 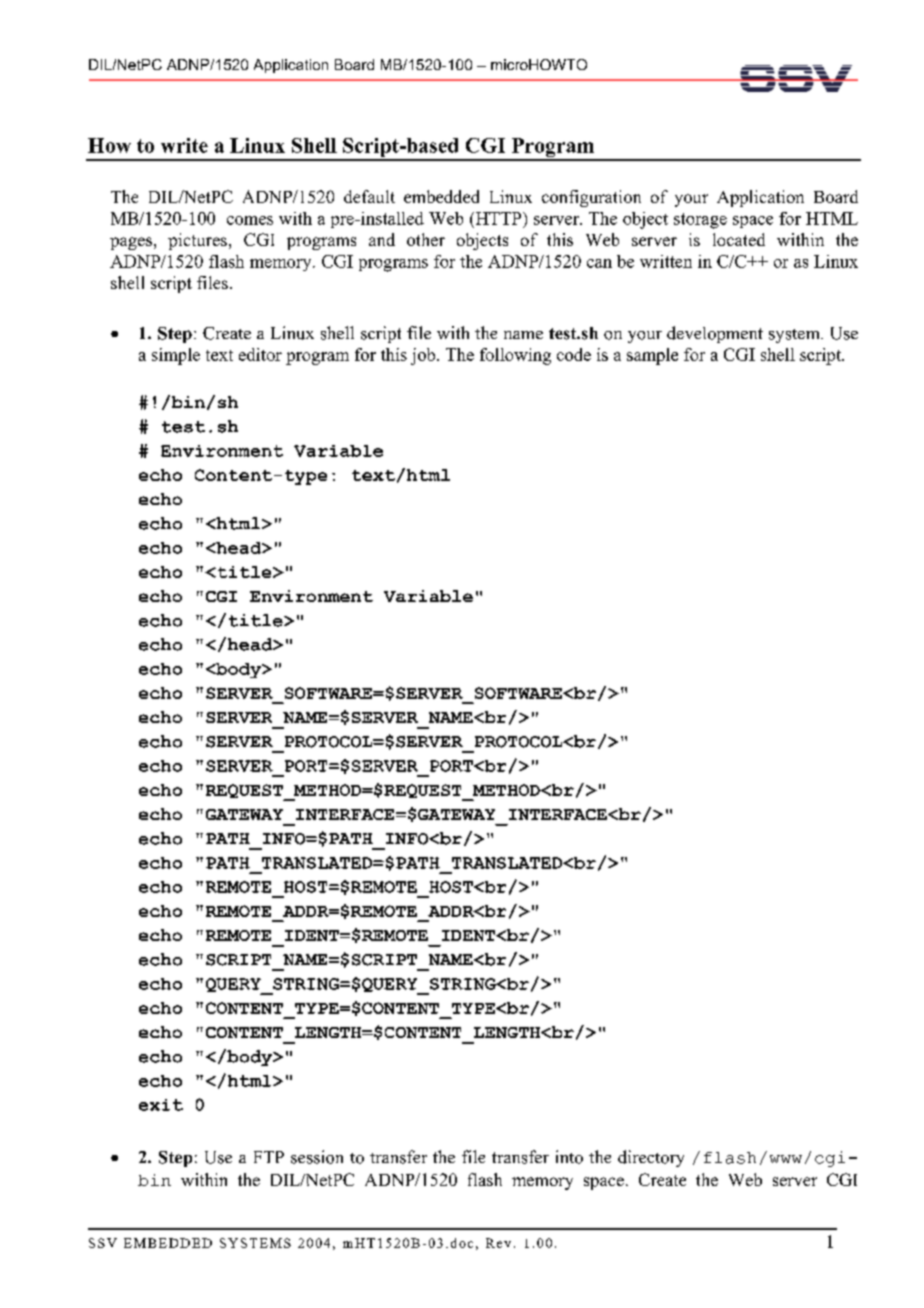 I want to click on editor, so click(x=260, y=354).
